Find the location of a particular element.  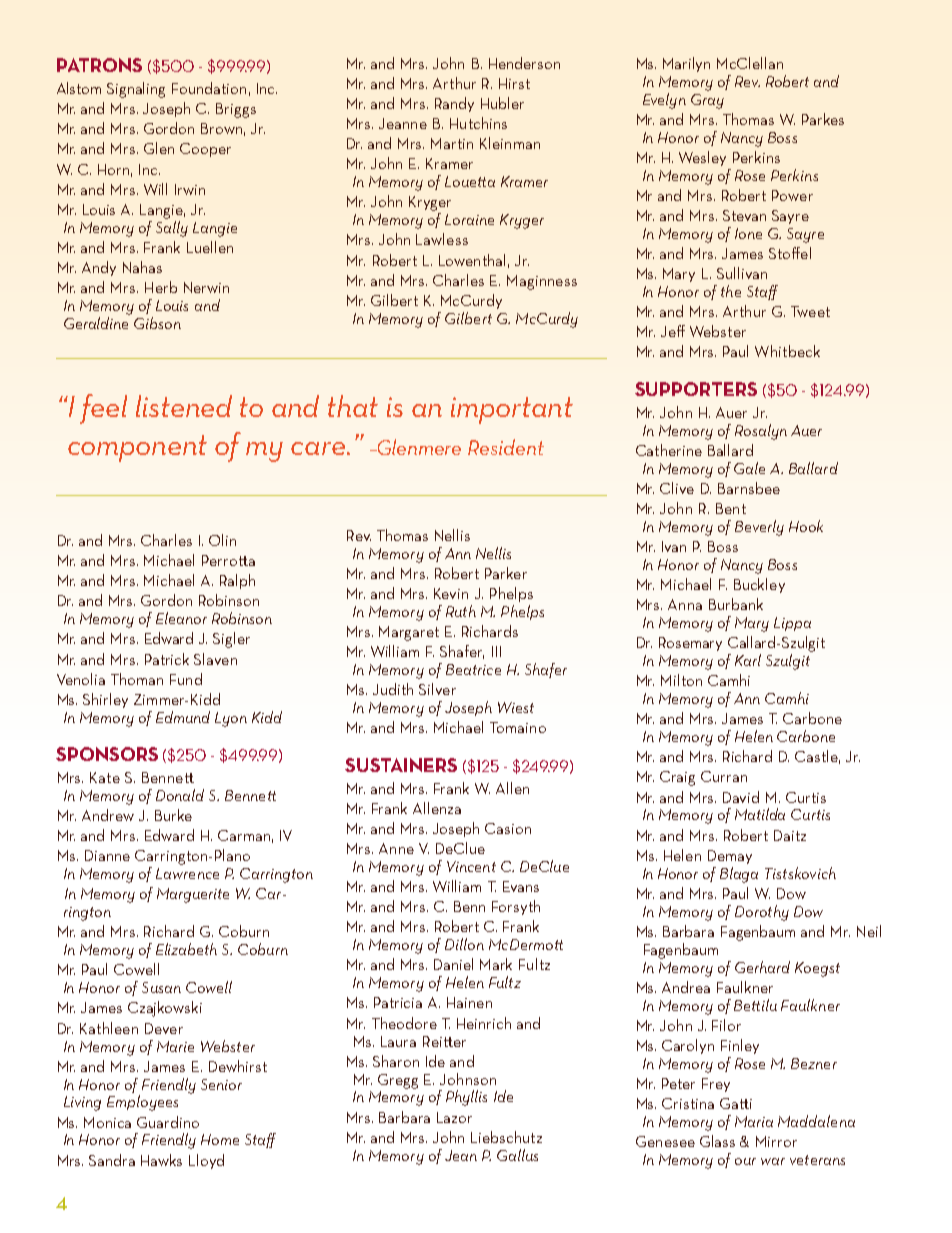

Foundation is located at coordinates (209, 88).
